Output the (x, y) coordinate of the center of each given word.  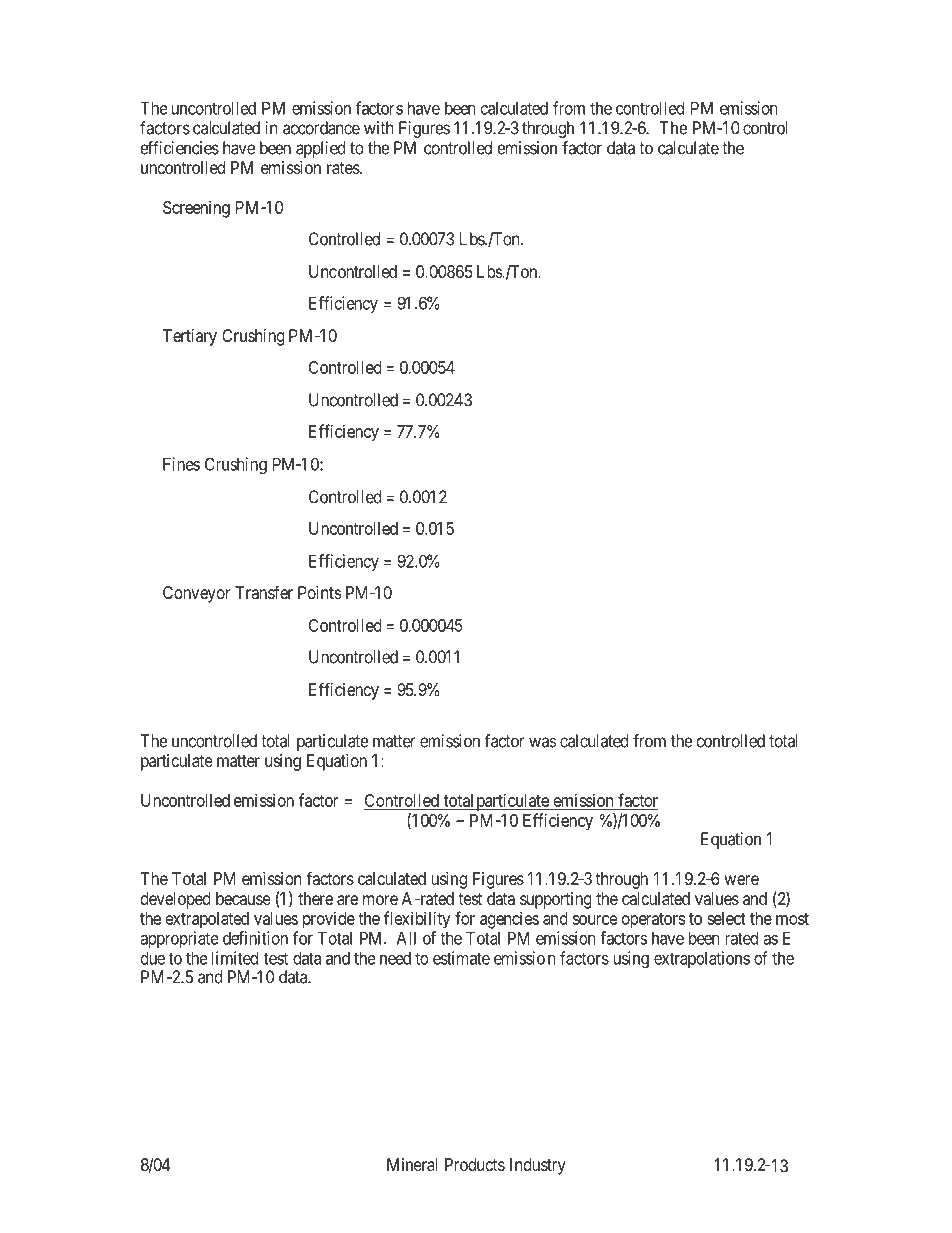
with (379, 128)
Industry (538, 1166)
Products (475, 1164)
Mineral (412, 1164)
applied (321, 149)
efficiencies (180, 148)
